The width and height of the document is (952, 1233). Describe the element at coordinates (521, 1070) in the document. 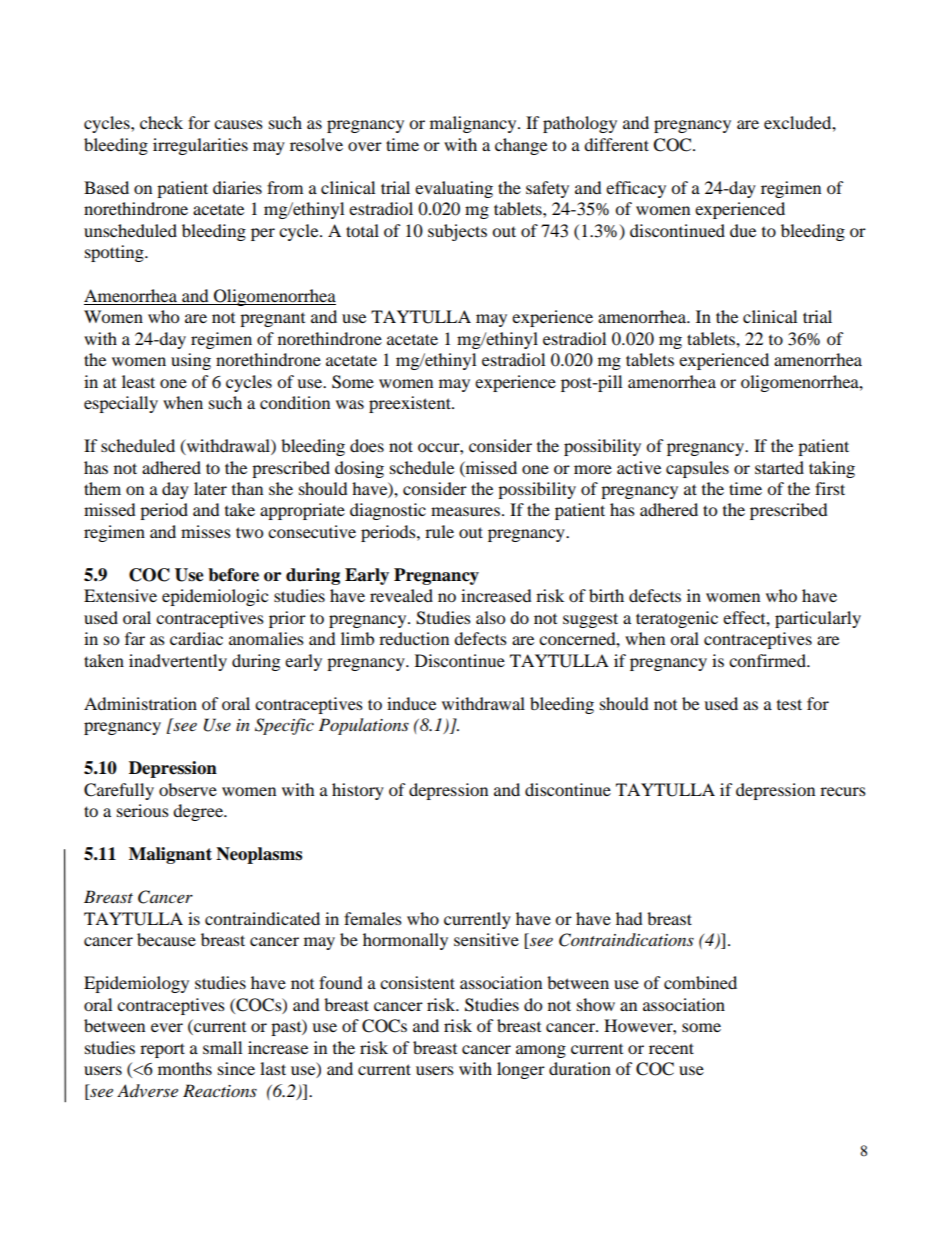

I see `longer` at that location.
